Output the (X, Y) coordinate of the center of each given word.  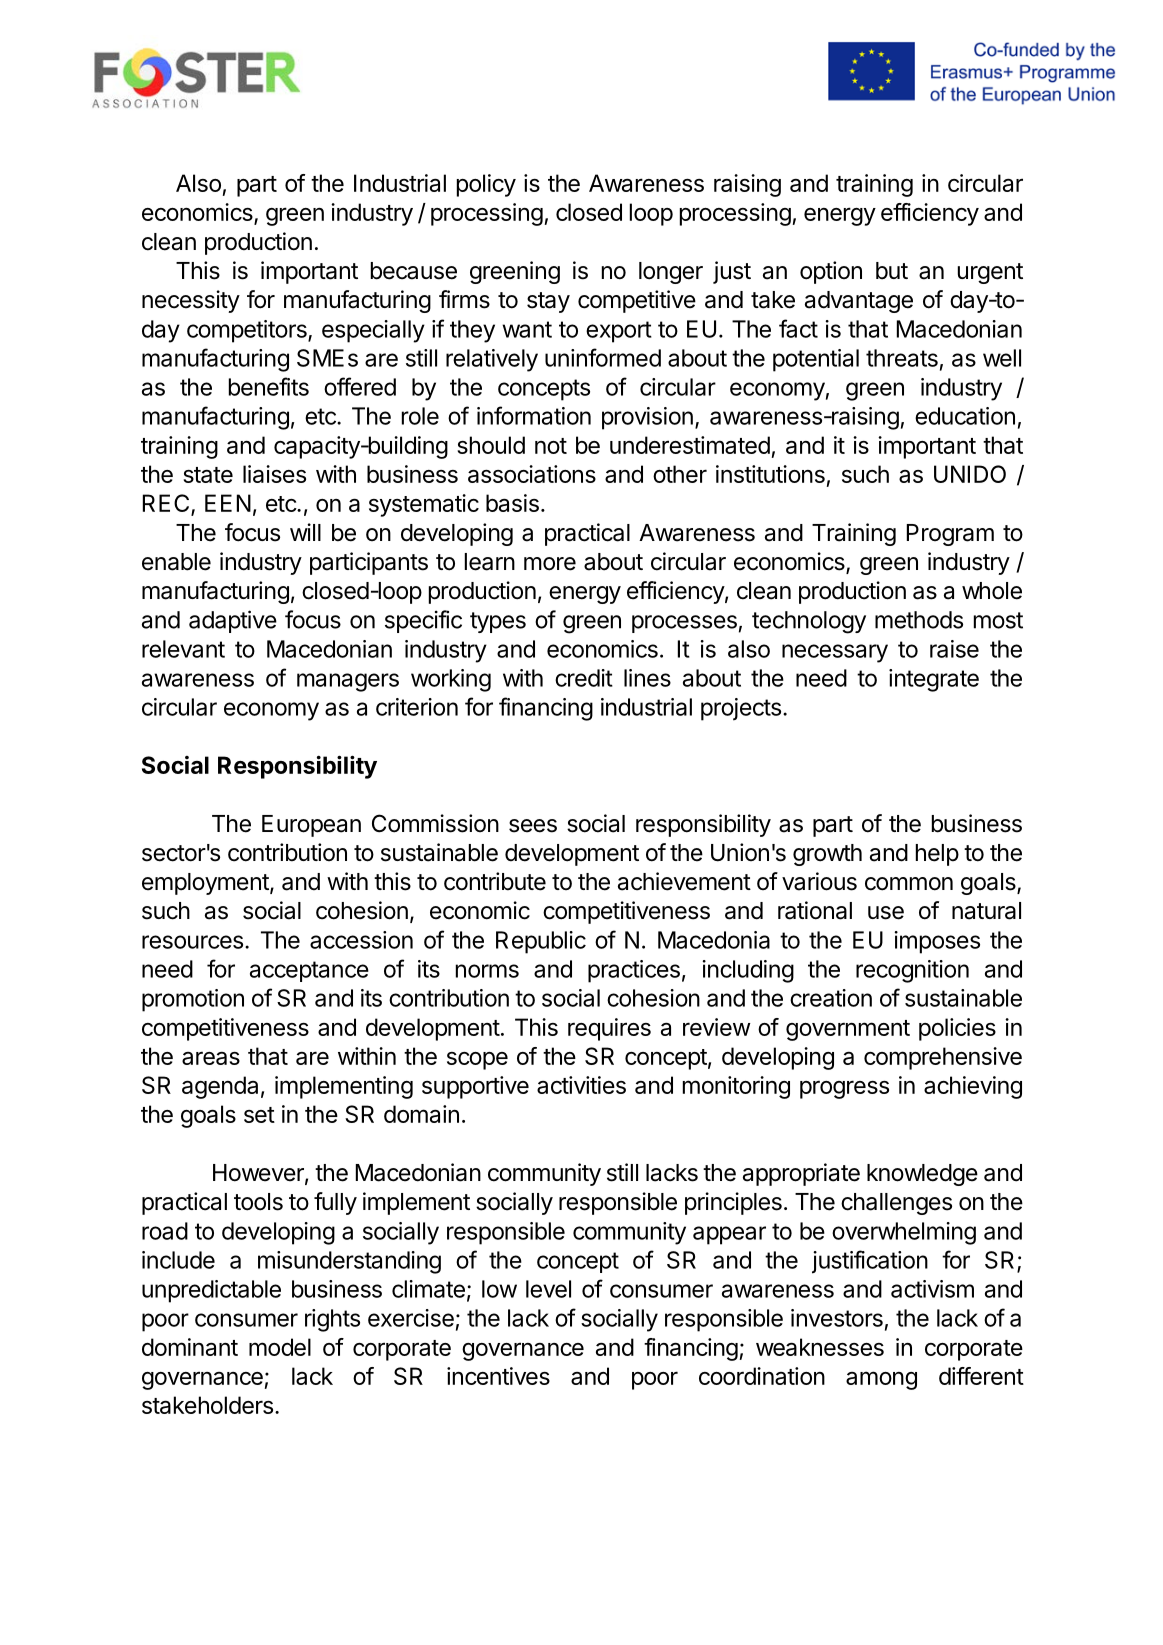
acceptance (309, 971)
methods (919, 620)
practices (634, 971)
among (881, 1380)
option (831, 272)
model (280, 1347)
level (548, 1289)
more (550, 564)
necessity (191, 301)
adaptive (233, 621)
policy (486, 185)
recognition (912, 971)
